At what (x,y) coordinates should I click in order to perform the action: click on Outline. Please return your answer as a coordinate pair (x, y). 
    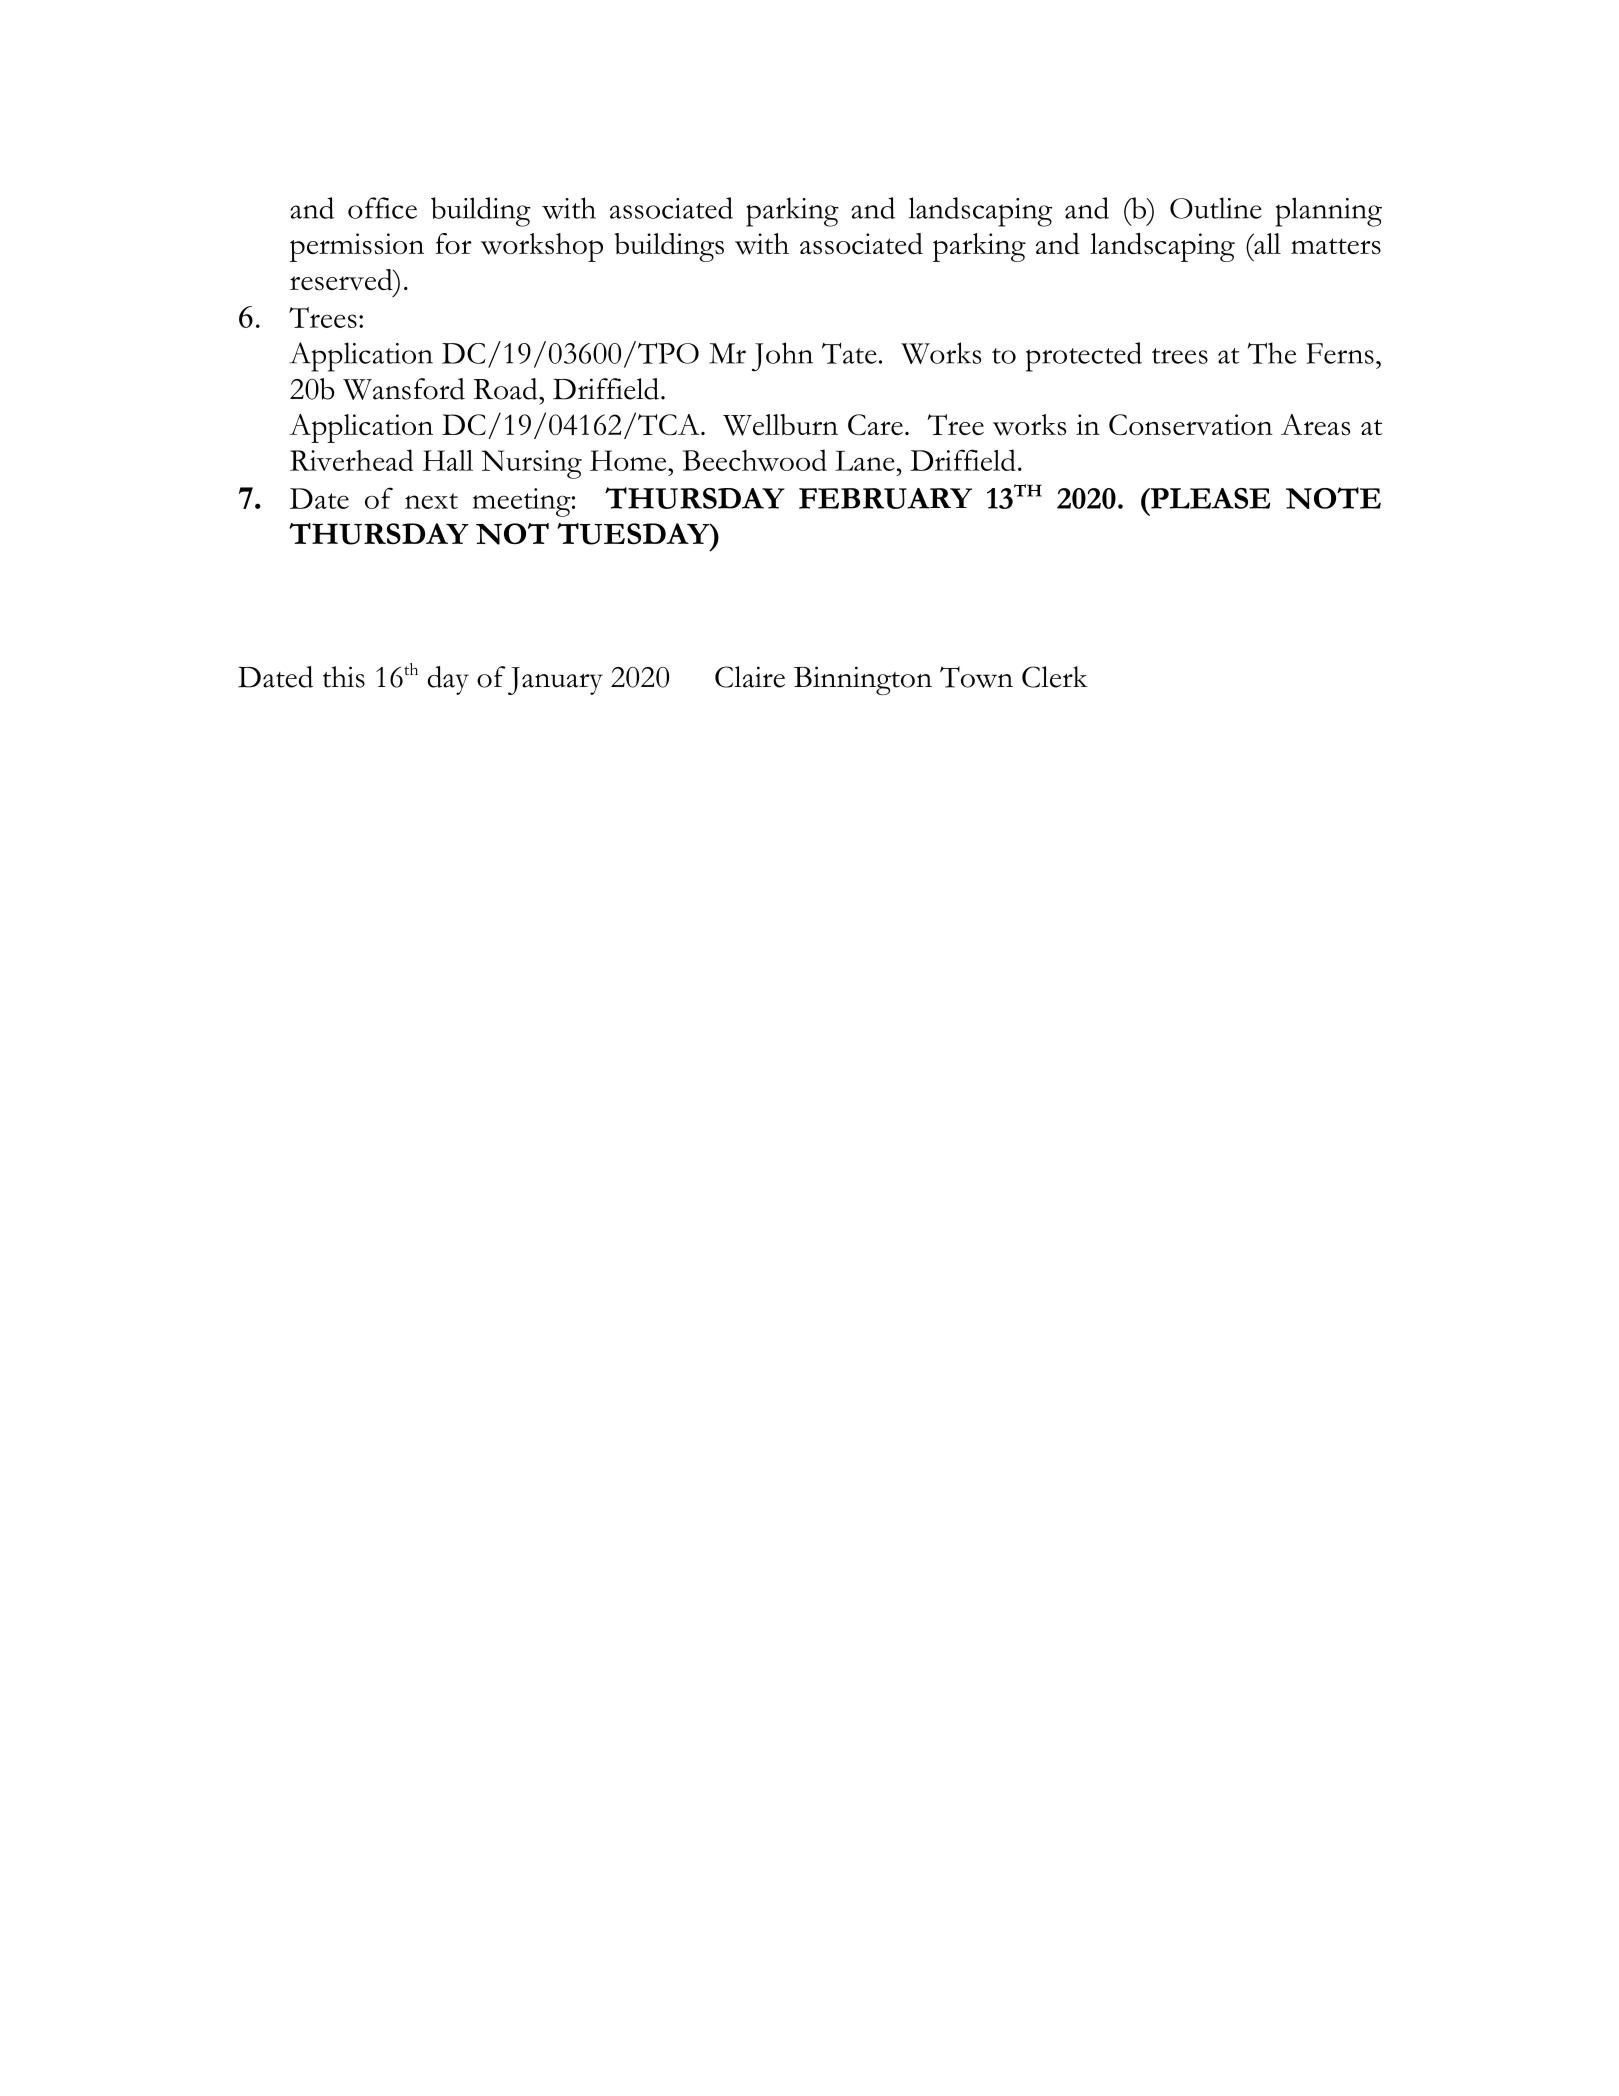
    Looking at the image, I should click on (1216, 208).
